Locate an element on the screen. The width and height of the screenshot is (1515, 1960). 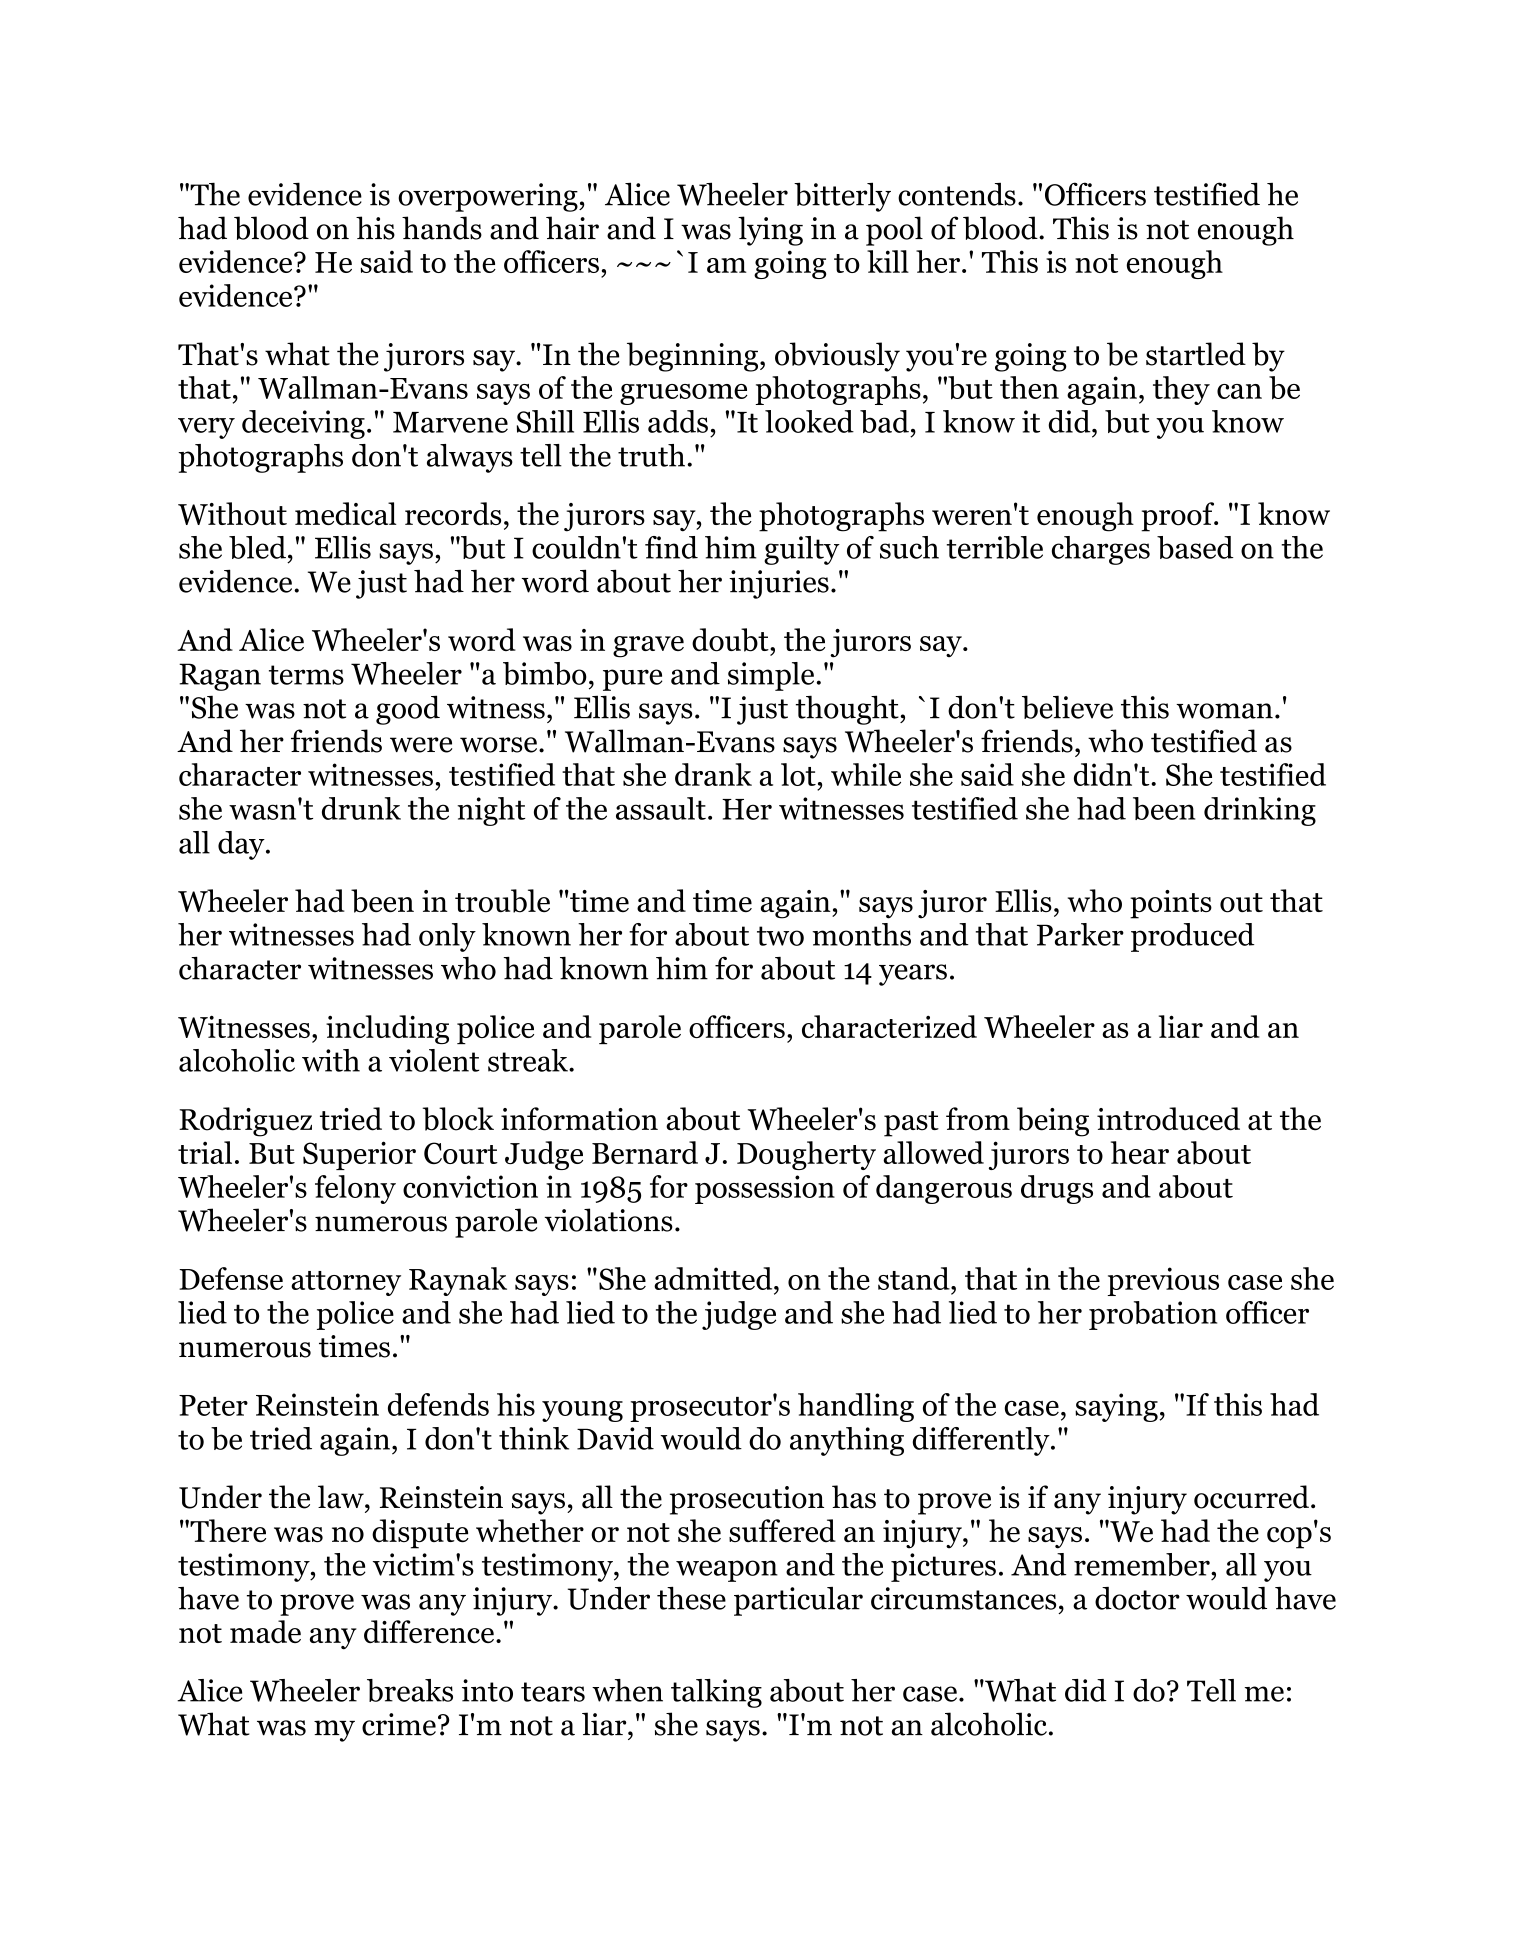
simple is located at coordinates (771, 676).
